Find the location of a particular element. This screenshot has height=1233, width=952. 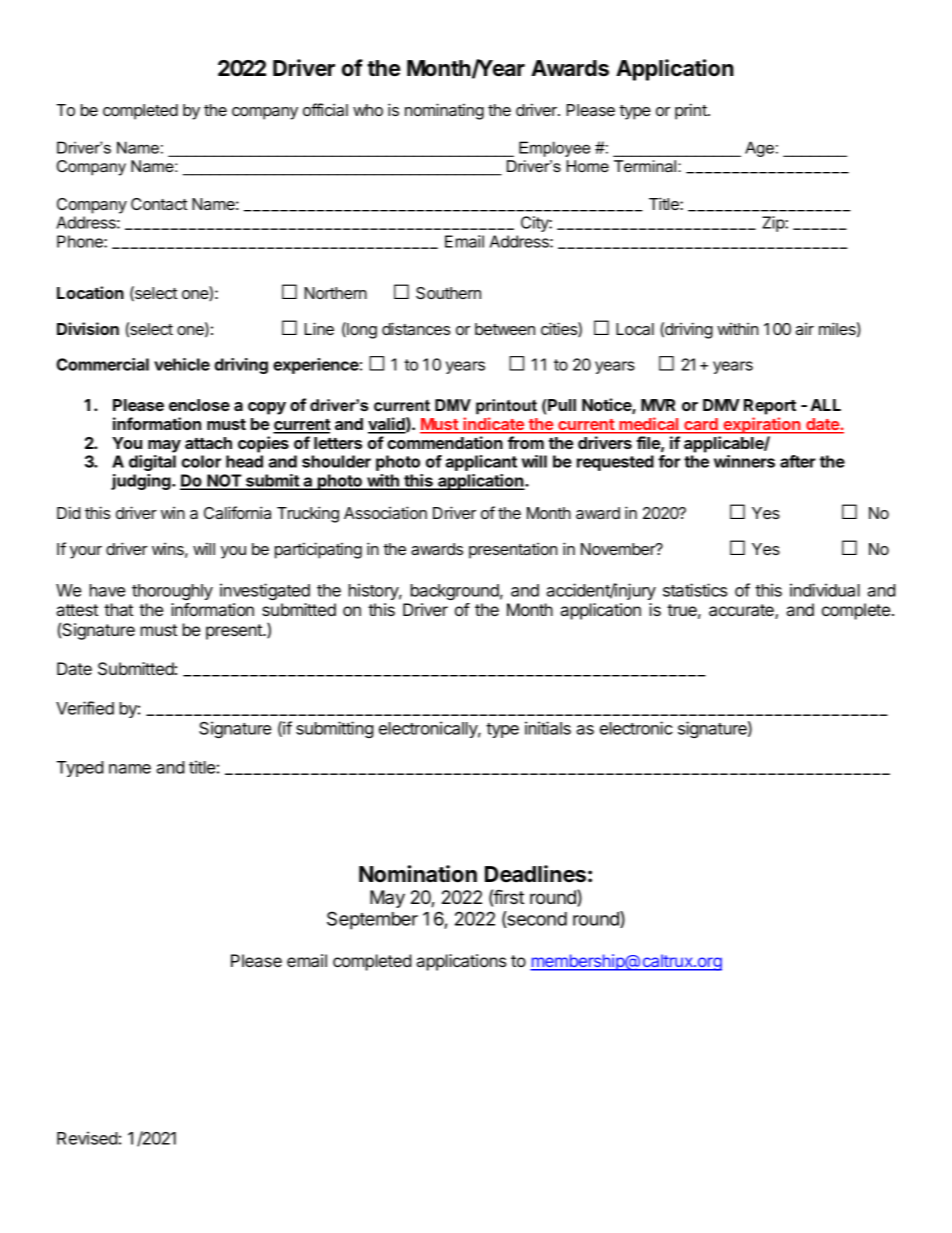

Contact is located at coordinates (159, 204).
